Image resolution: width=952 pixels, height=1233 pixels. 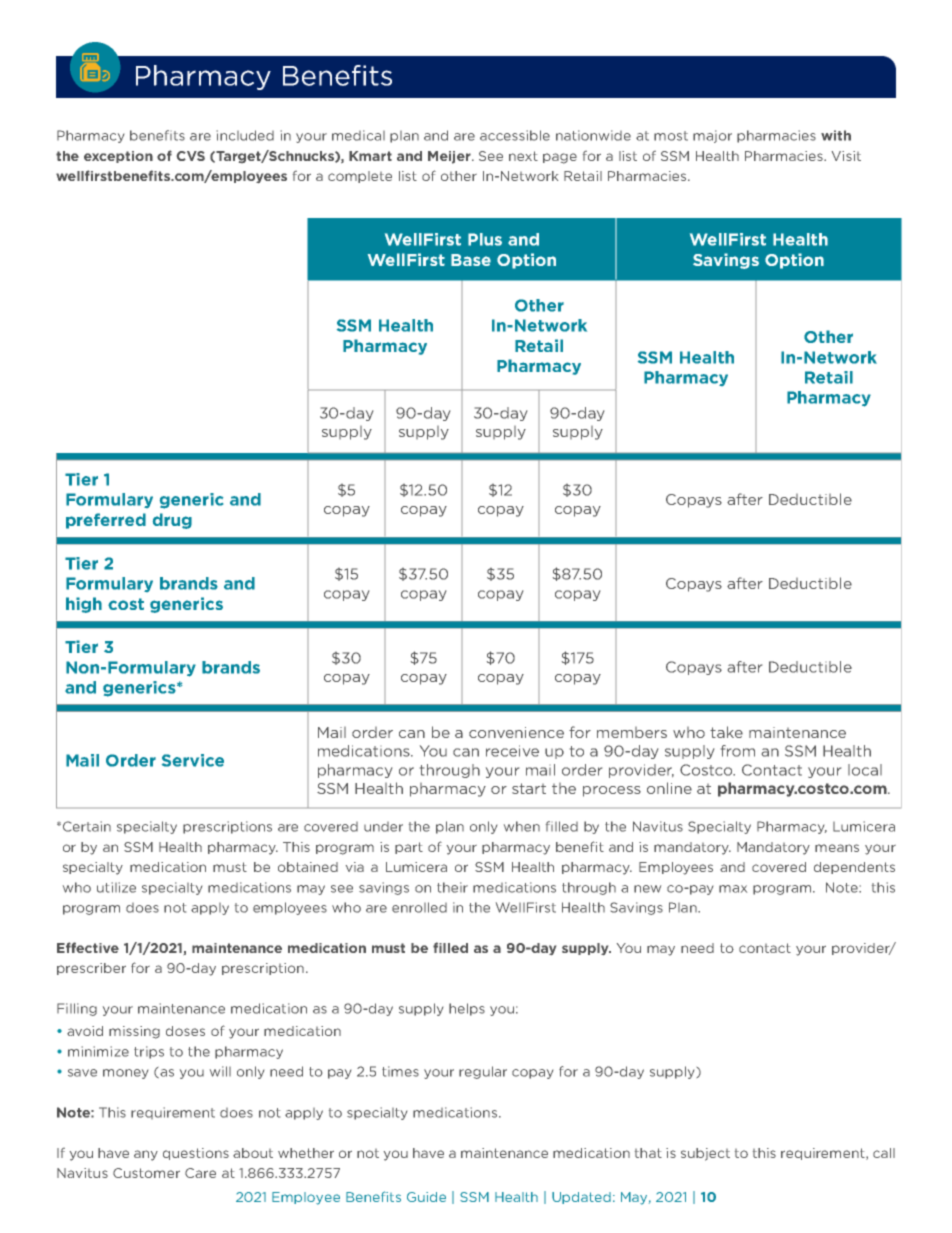 What do you see at coordinates (116, 887) in the screenshot?
I see `utilize` at bounding box center [116, 887].
